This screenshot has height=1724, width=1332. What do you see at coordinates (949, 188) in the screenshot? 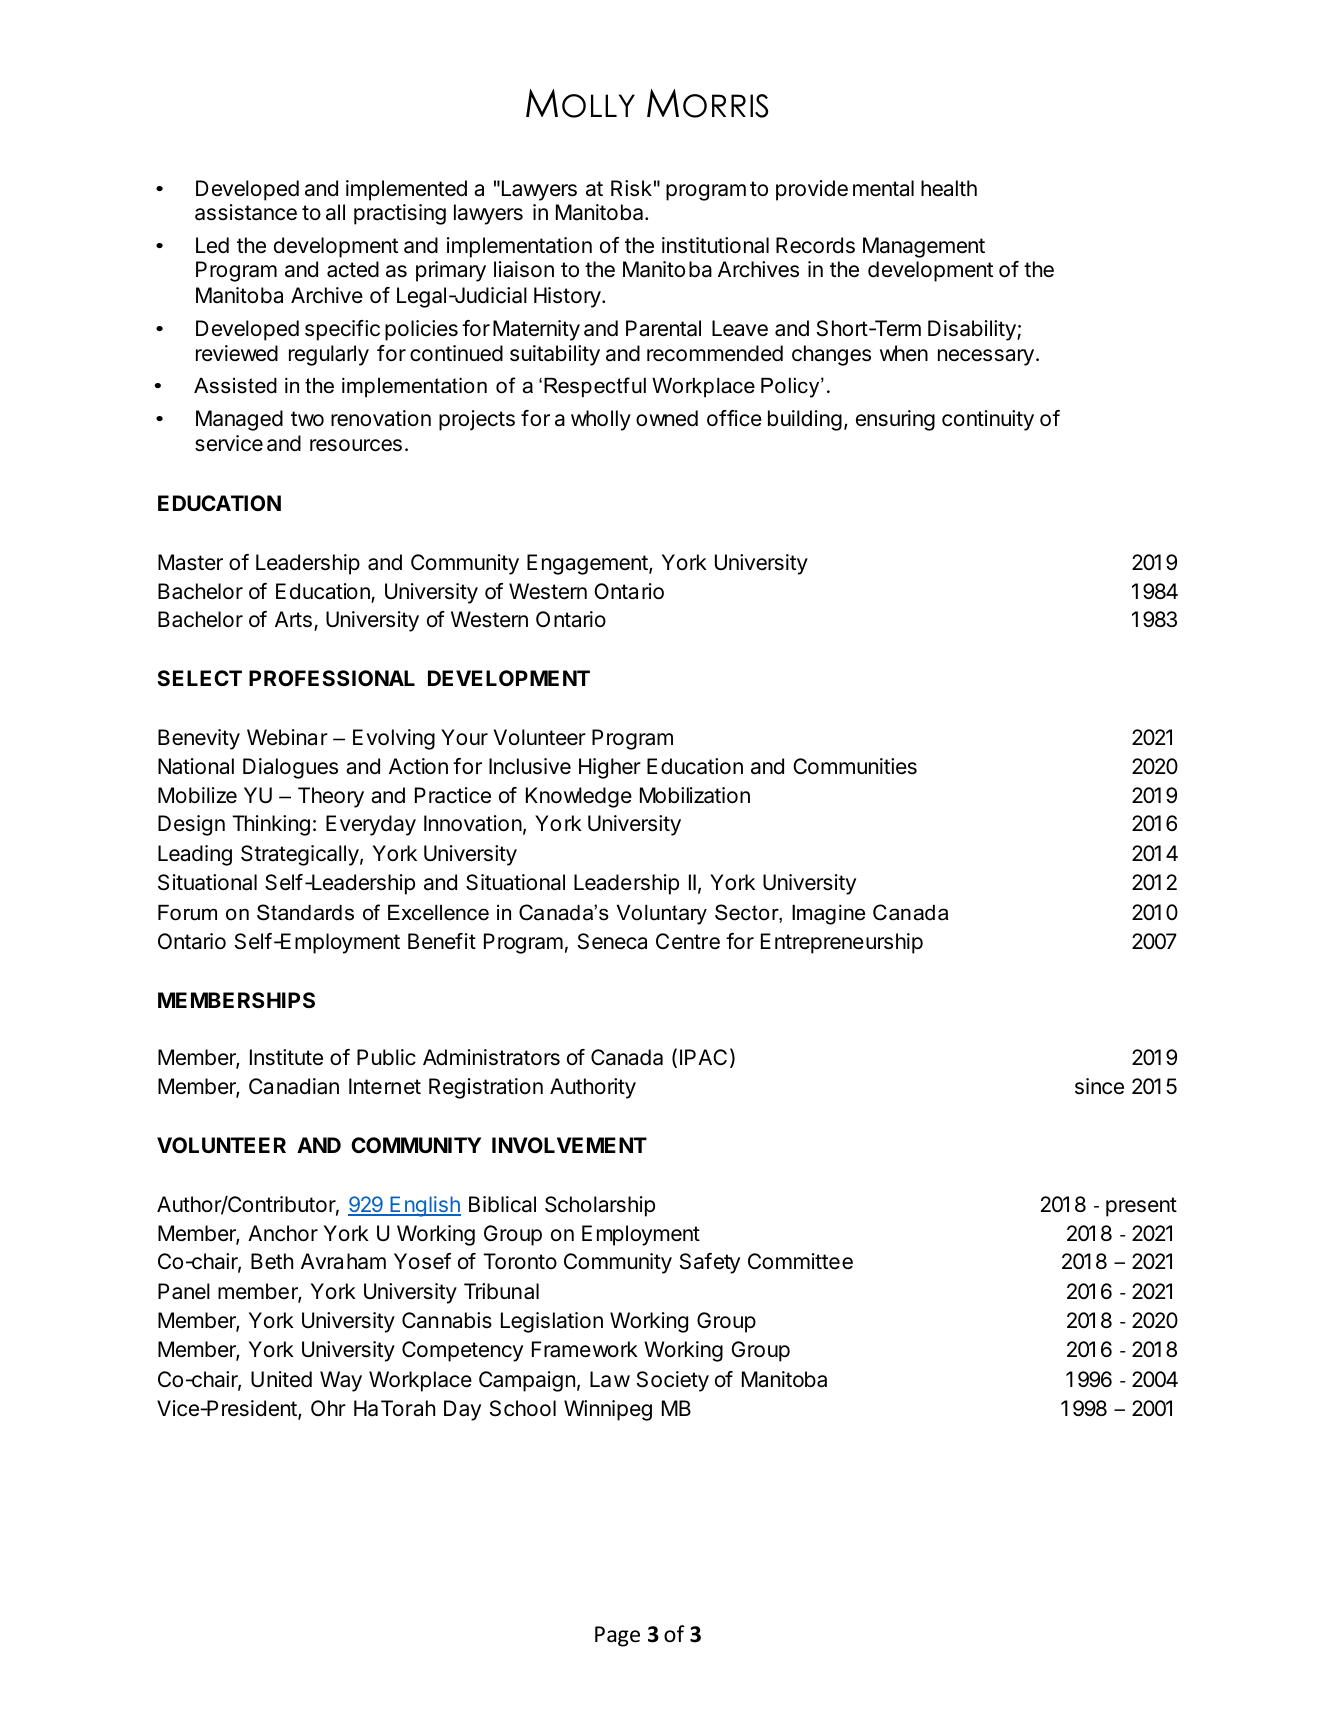
I see `health` at bounding box center [949, 188].
